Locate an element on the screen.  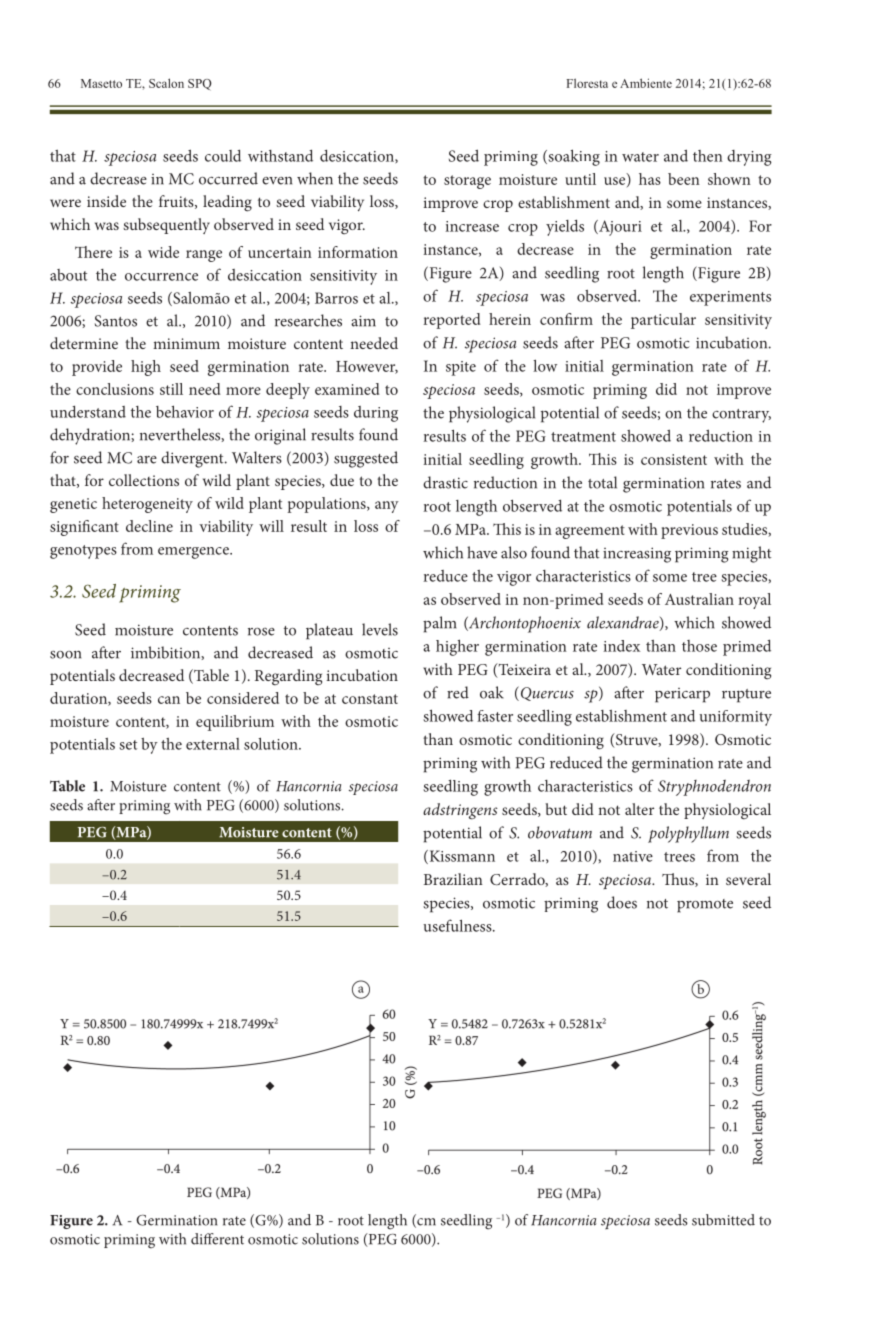
external is located at coordinates (213, 744).
